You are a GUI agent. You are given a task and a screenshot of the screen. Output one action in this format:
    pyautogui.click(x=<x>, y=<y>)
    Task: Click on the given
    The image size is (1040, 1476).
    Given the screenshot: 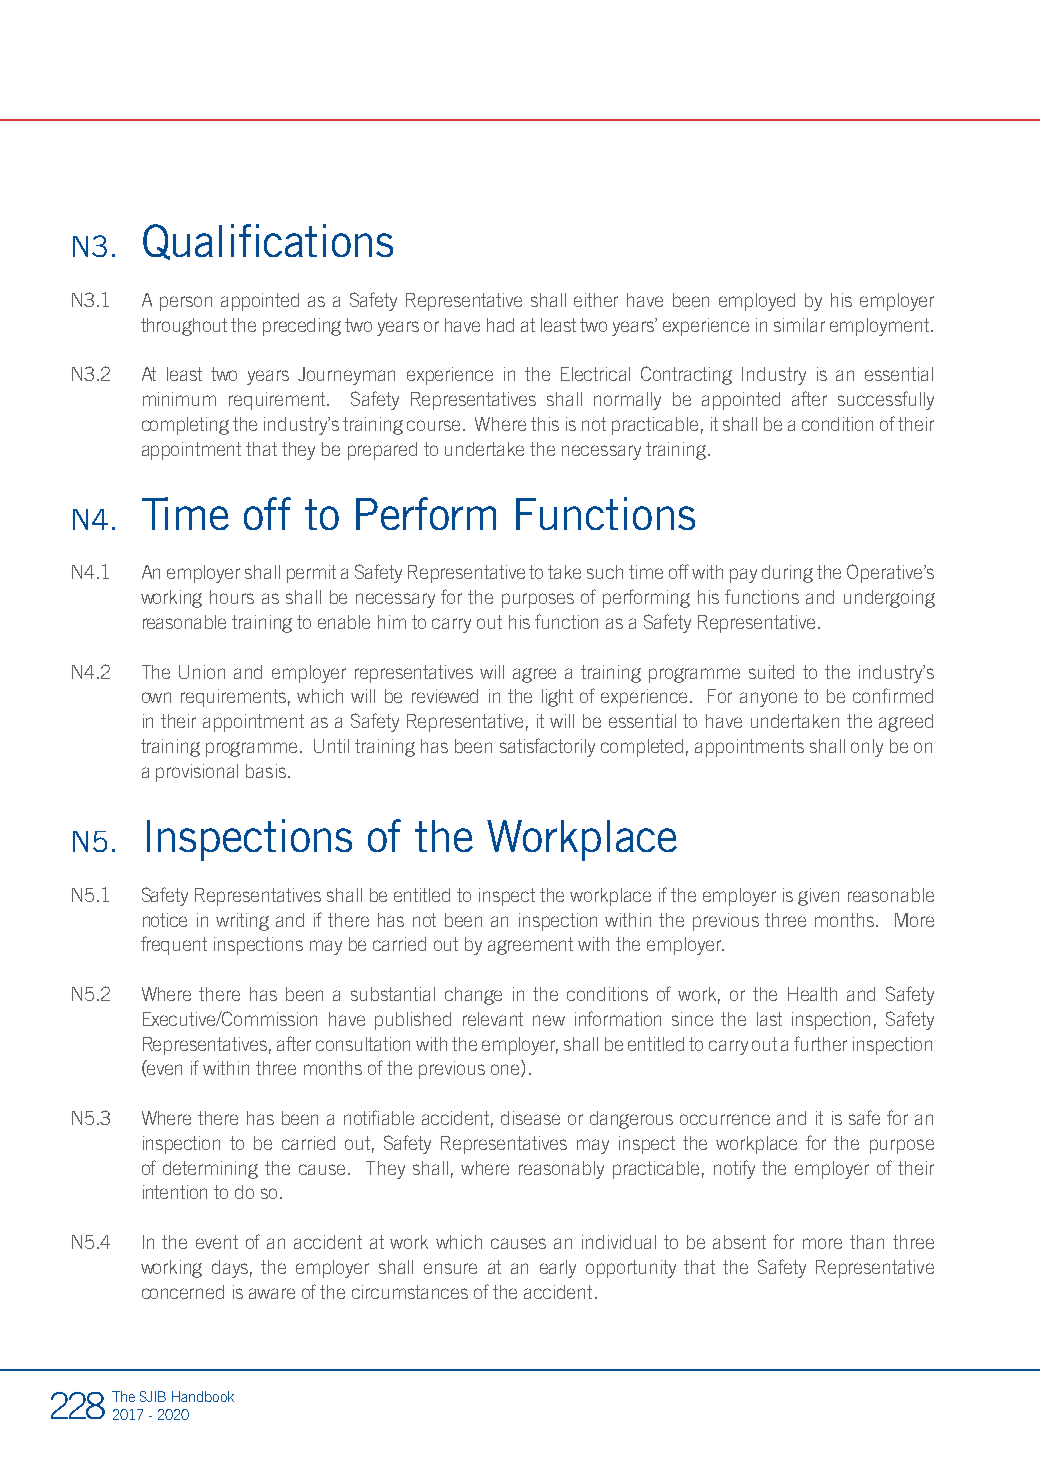 What is the action you would take?
    pyautogui.click(x=818, y=897)
